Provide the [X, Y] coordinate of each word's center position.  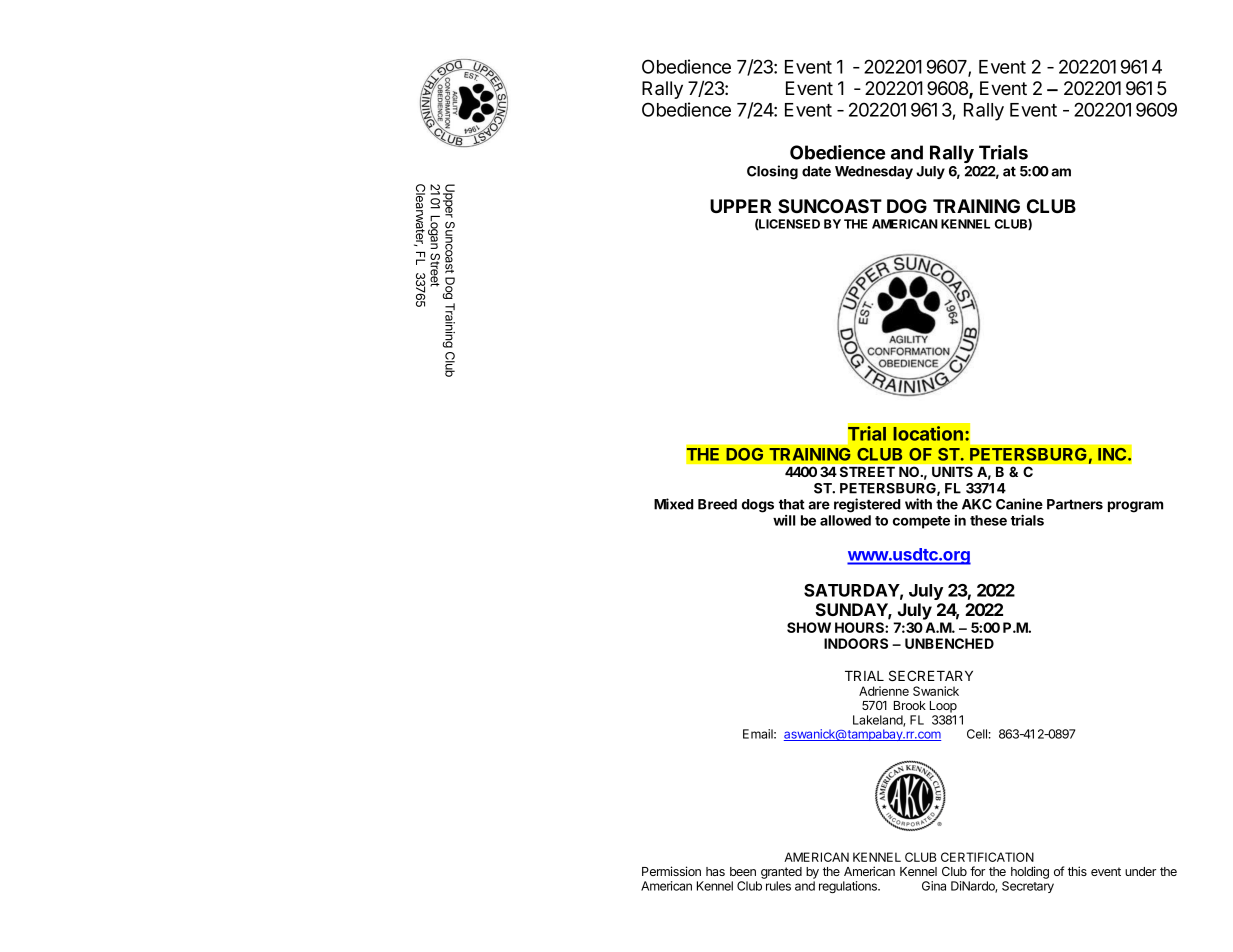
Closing [772, 172]
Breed [717, 504]
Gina [934, 886]
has [715, 871]
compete [921, 522]
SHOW [809, 627]
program [1135, 507]
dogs [758, 506]
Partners [1075, 504]
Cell [977, 734]
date [816, 171]
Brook [910, 705]
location [928, 433]
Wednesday [874, 172]
